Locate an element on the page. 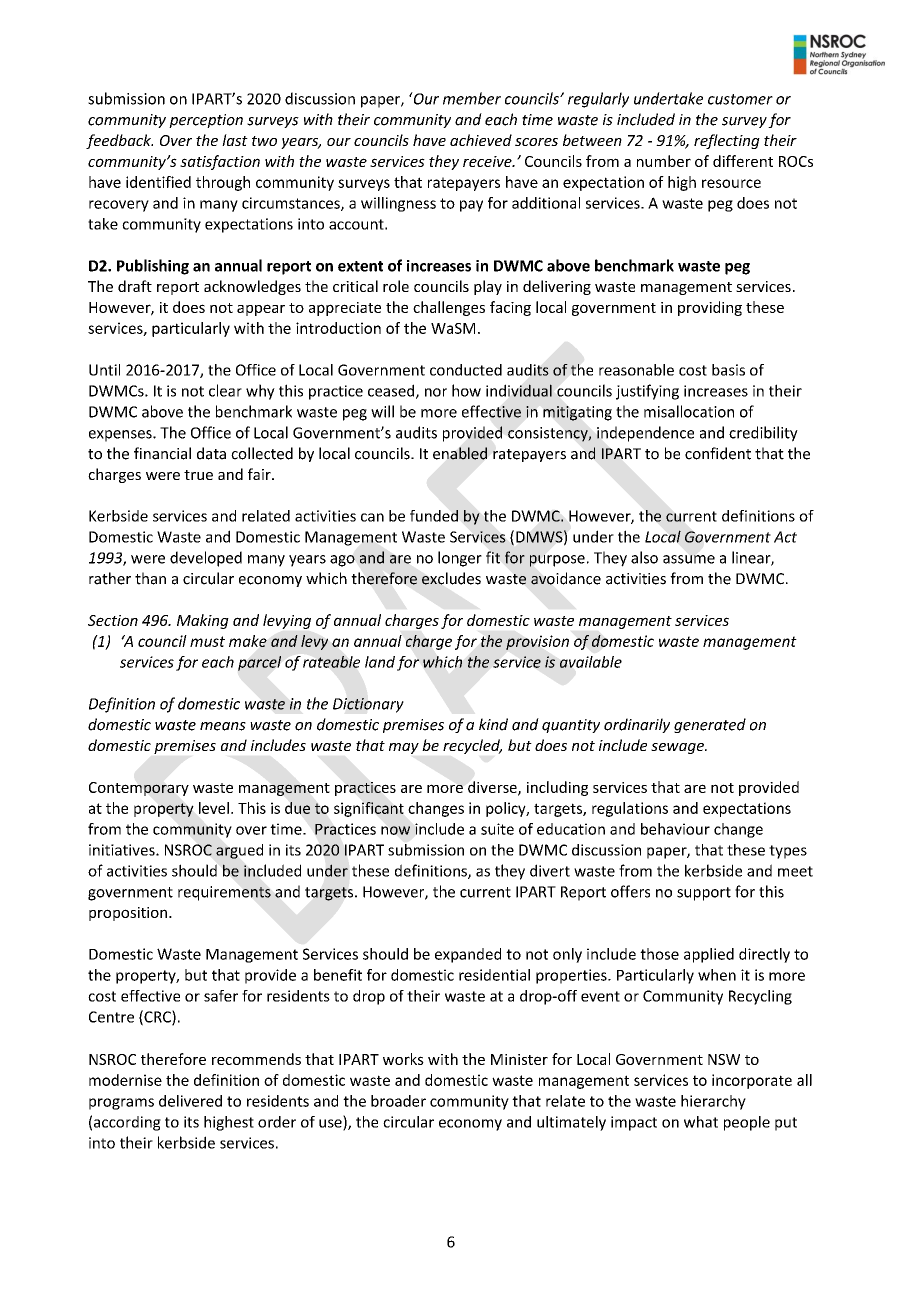 This document has height=1308, width=924. reflecting is located at coordinates (727, 141).
